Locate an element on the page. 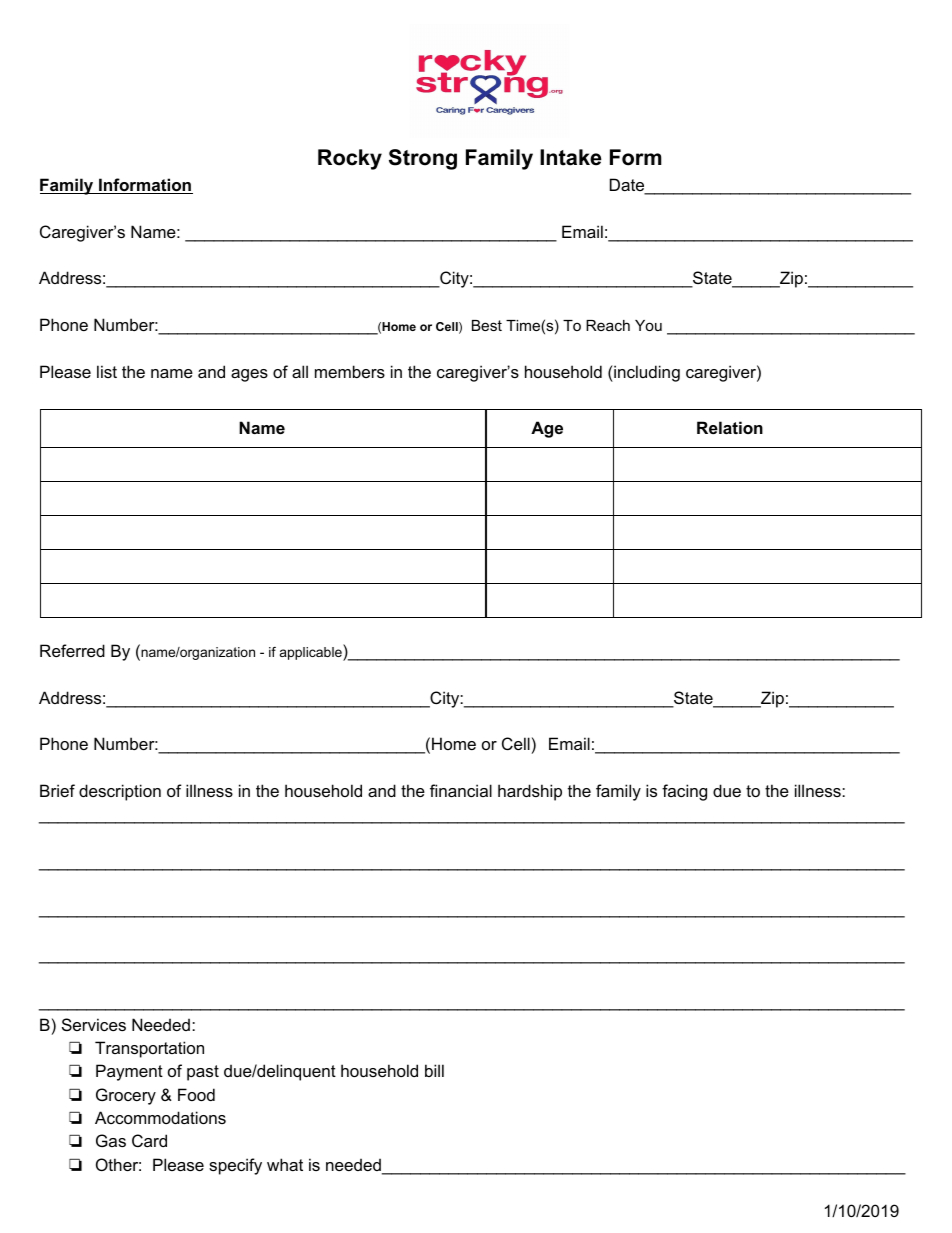  hardship is located at coordinates (530, 792).
